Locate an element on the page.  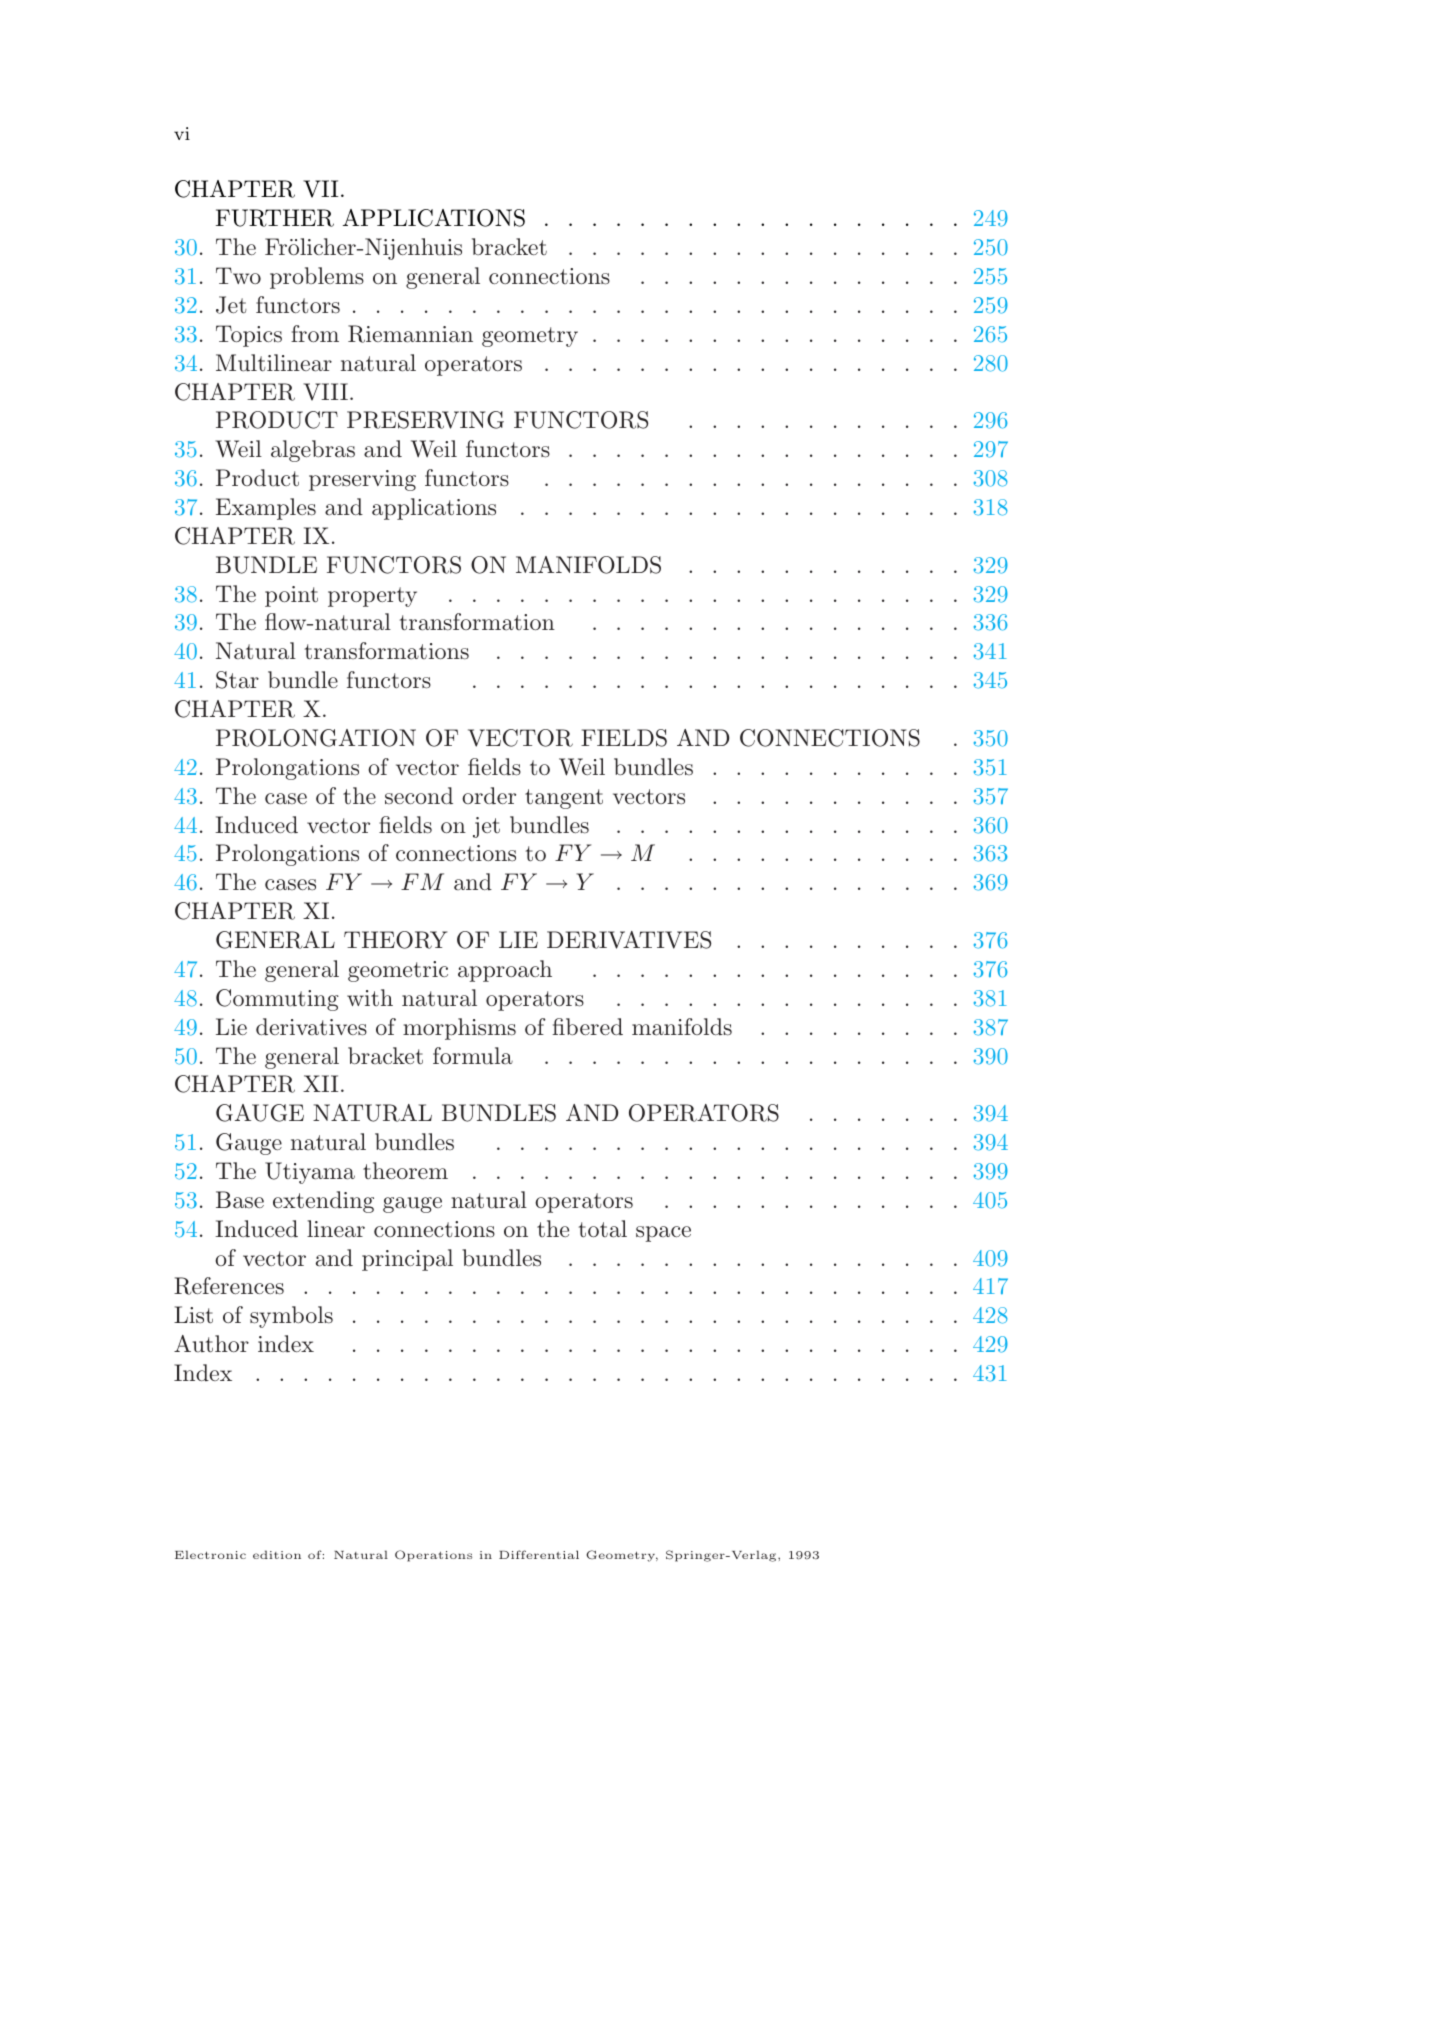
Star is located at coordinates (237, 680).
